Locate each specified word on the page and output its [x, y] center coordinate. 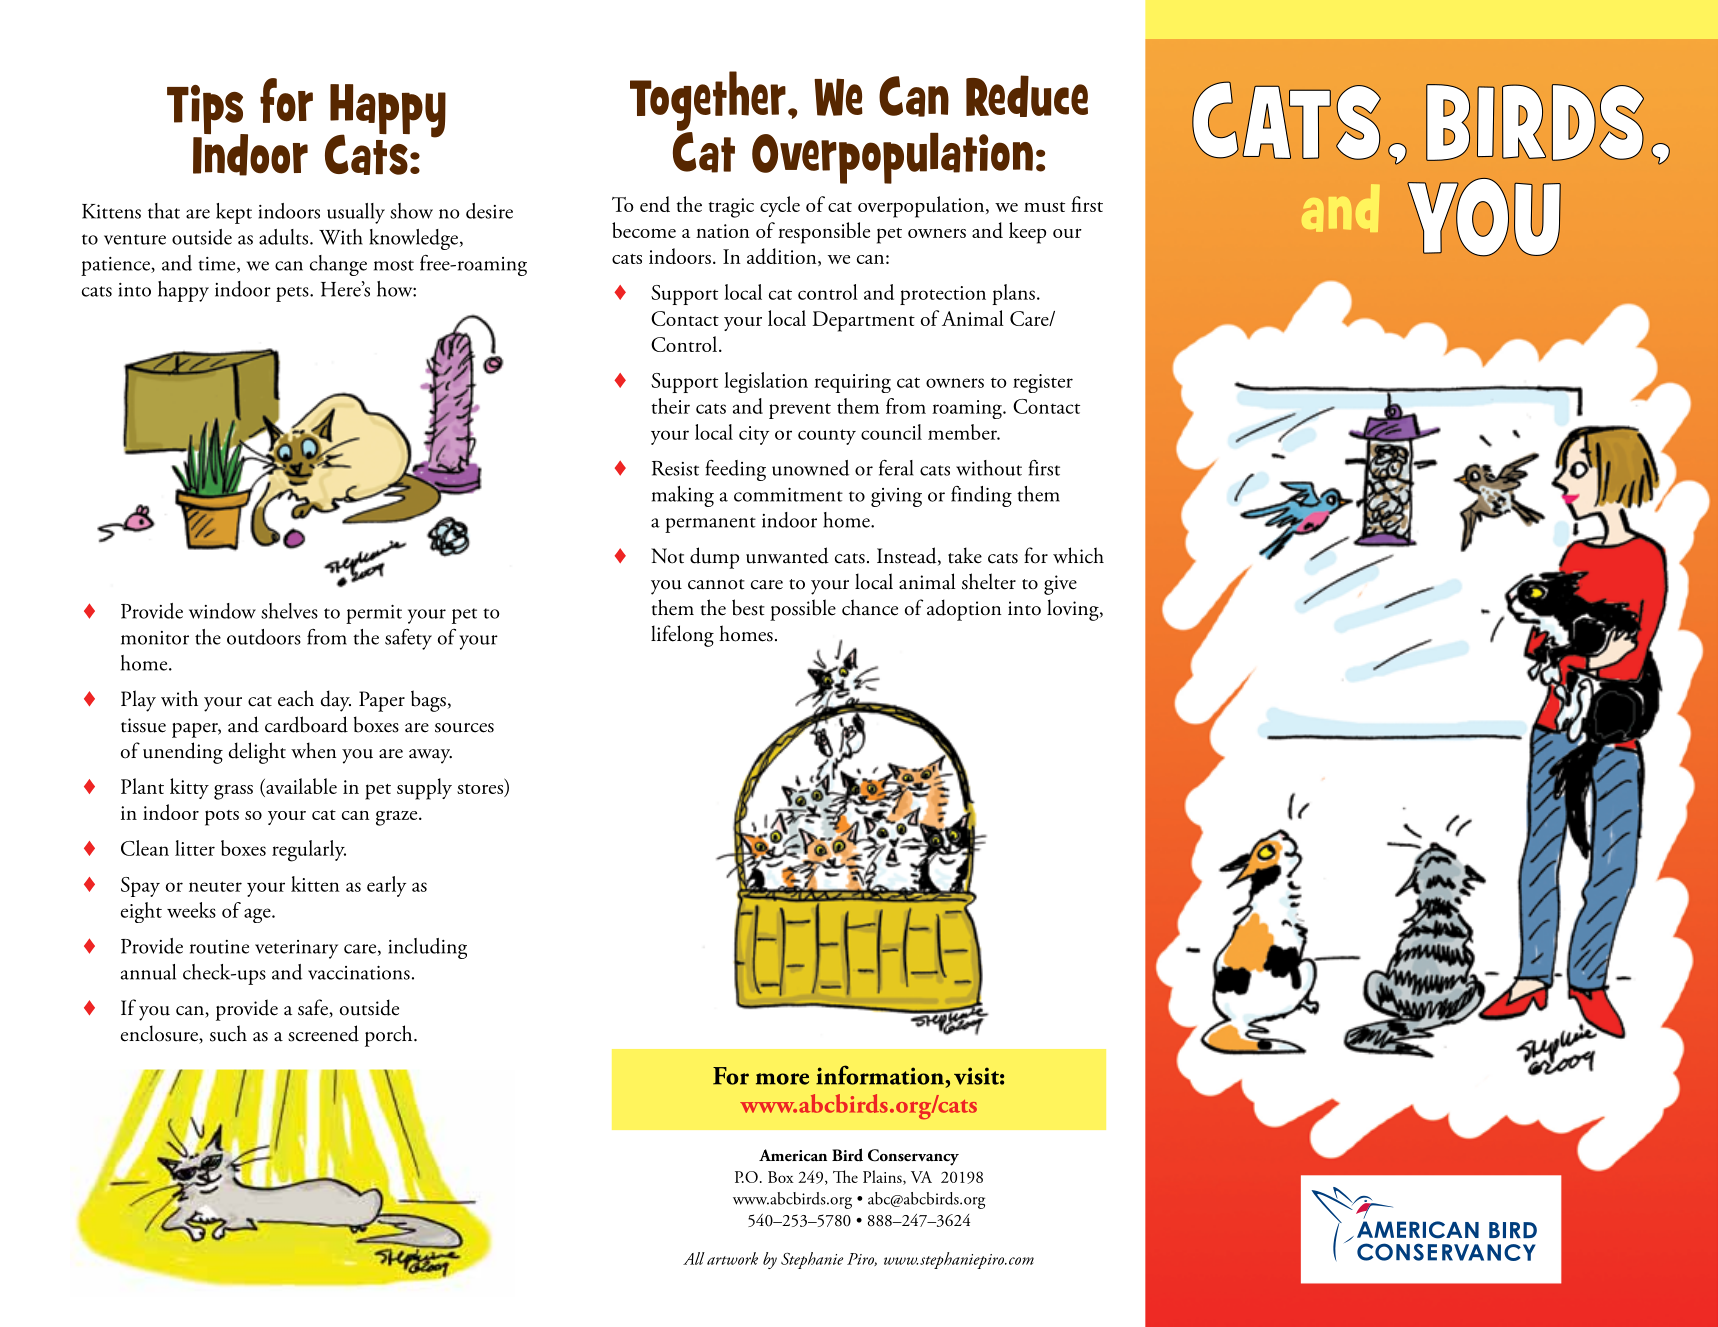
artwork [732, 1258]
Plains [883, 1177]
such [228, 1033]
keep [1027, 233]
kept [234, 213]
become [644, 230]
